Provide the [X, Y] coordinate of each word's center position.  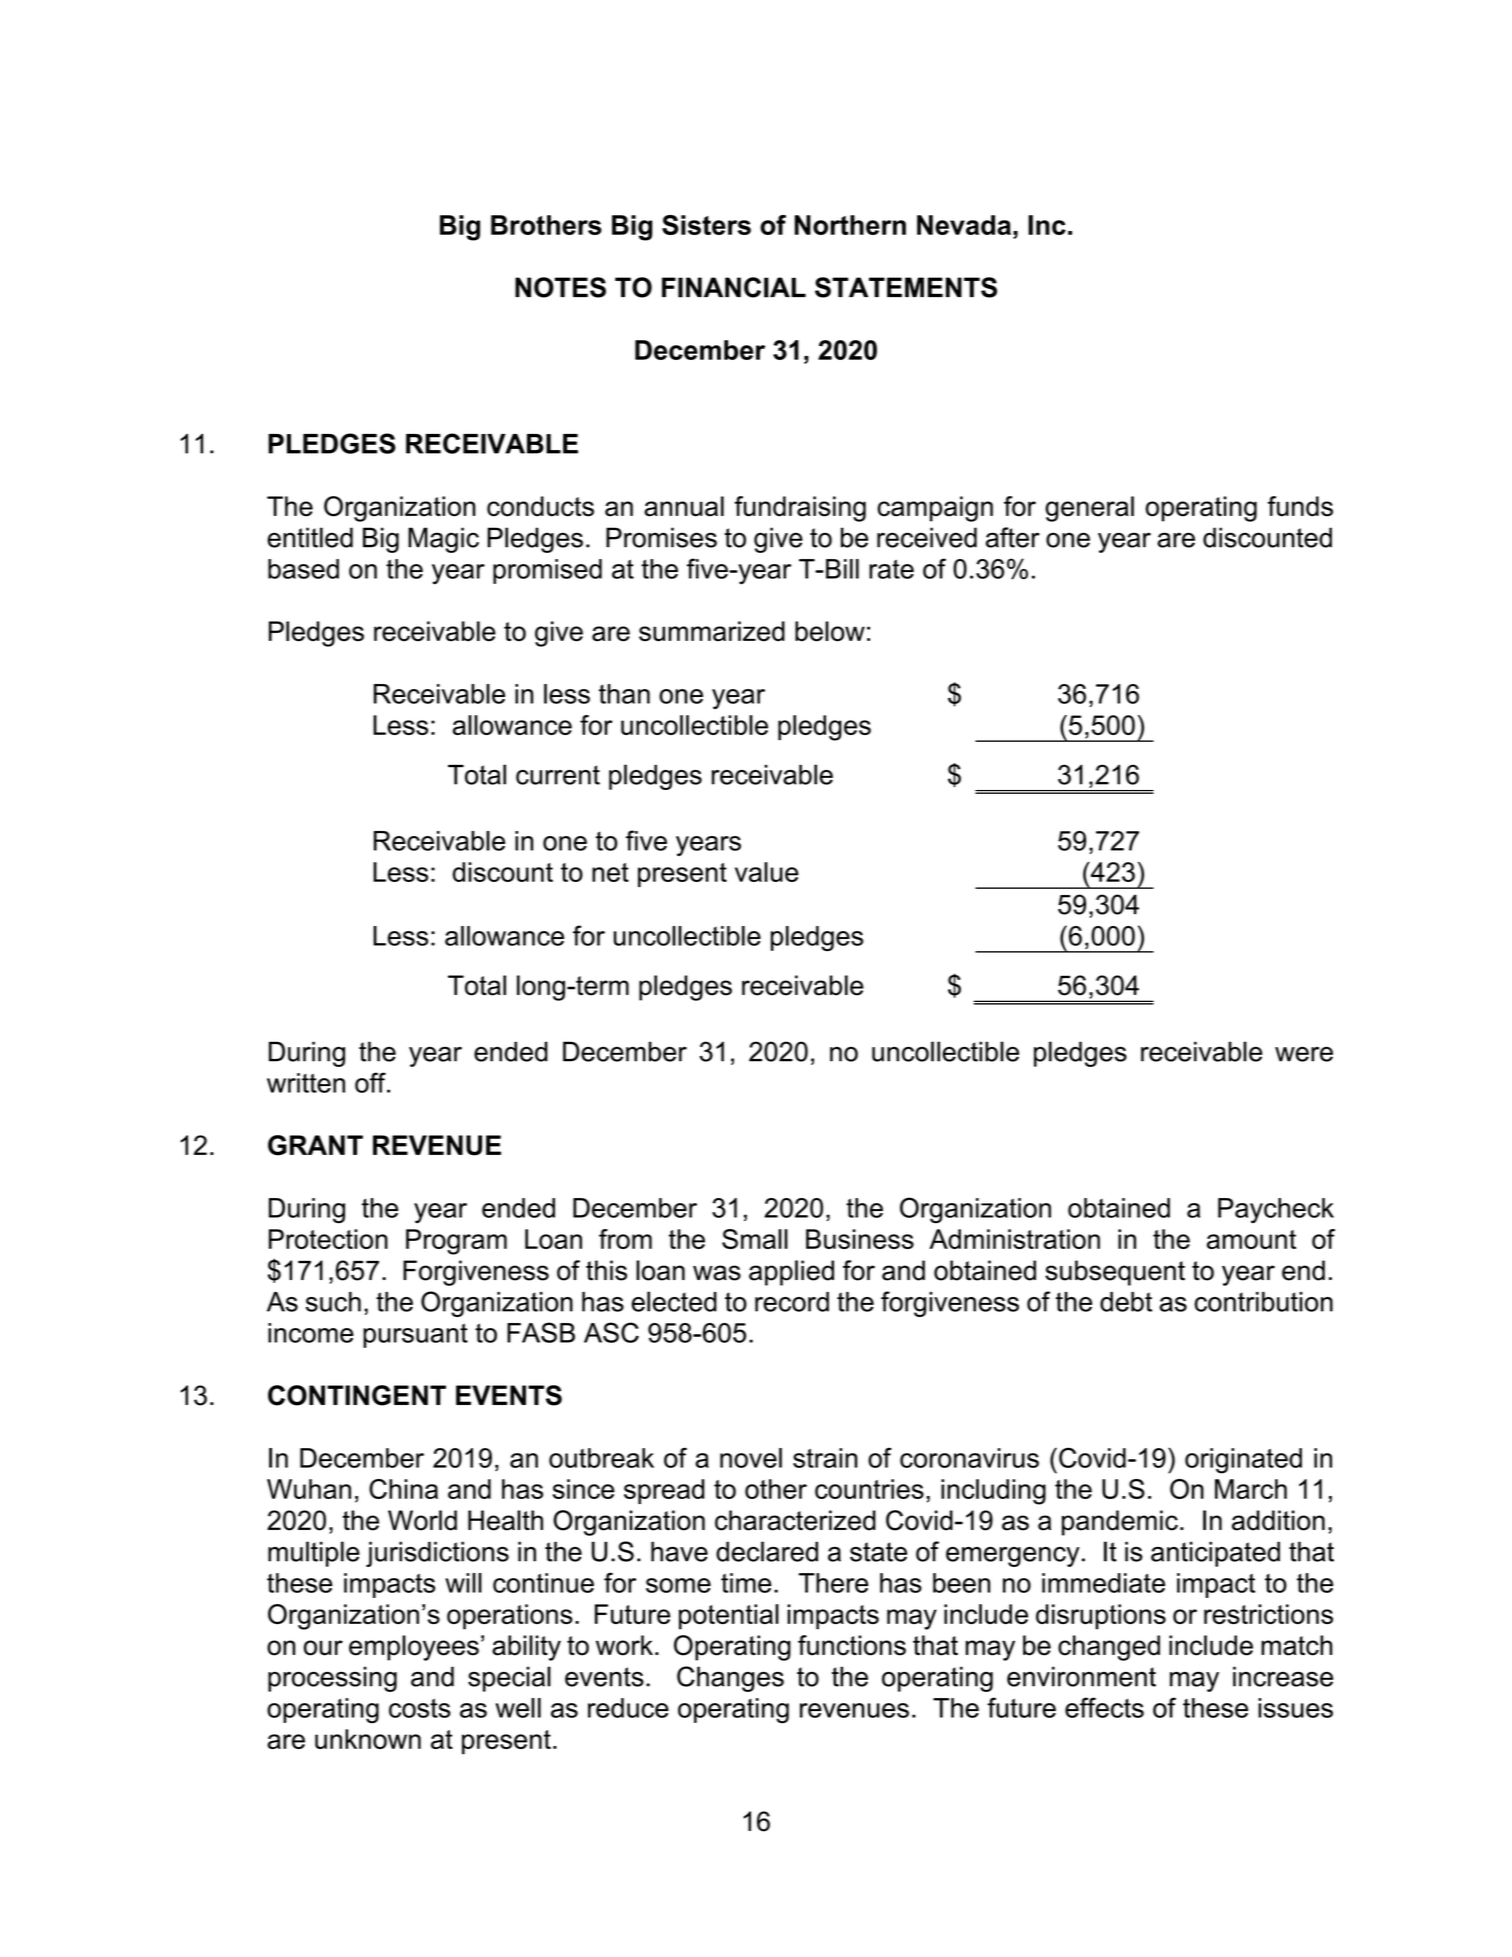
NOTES [560, 287]
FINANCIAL [734, 287]
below [830, 631]
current [558, 775]
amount [1251, 1239]
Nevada [964, 225]
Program [456, 1242]
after [1013, 537]
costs [420, 1708]
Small [755, 1239]
